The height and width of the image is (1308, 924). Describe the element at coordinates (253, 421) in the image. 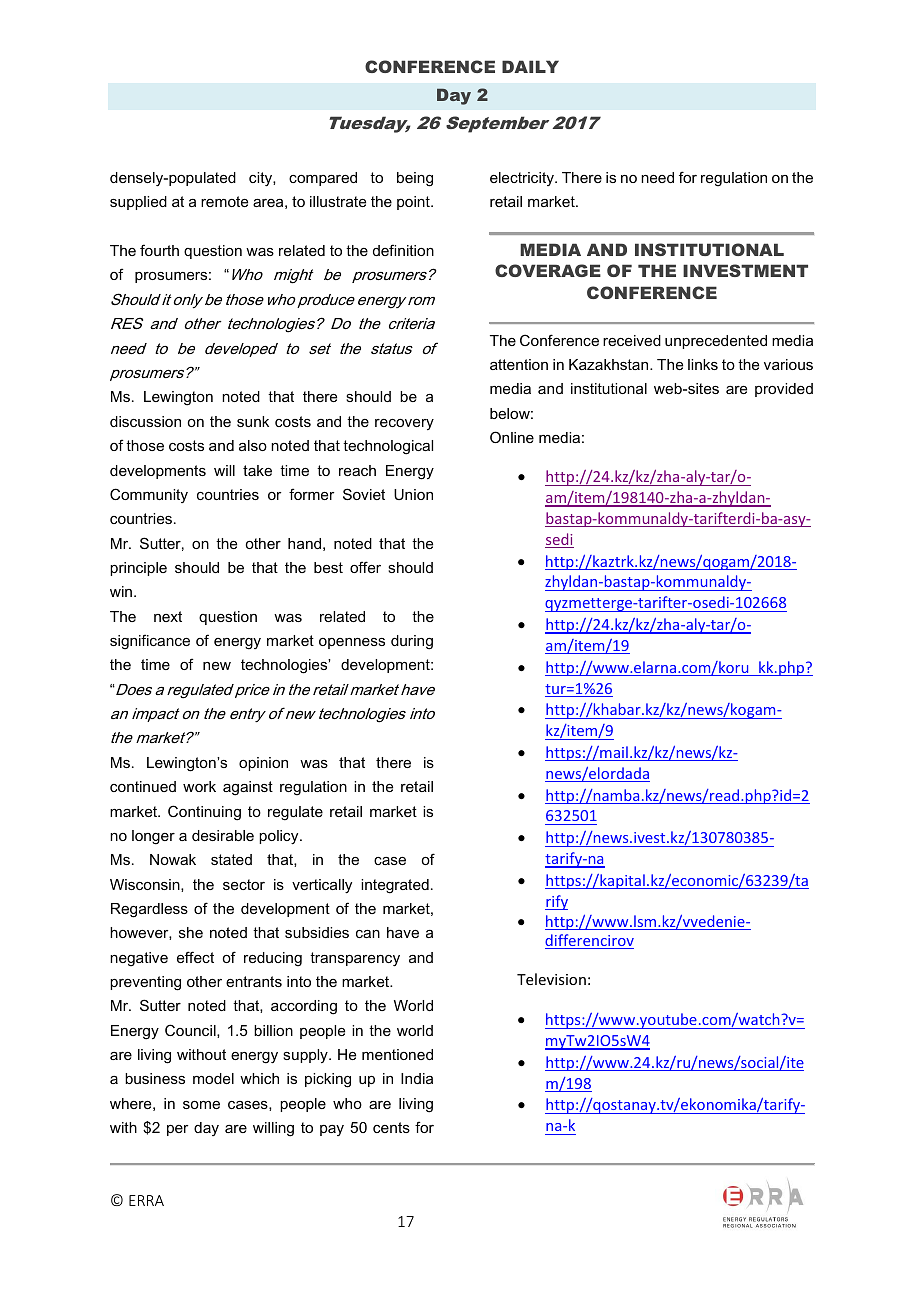

I see `sunk` at that location.
